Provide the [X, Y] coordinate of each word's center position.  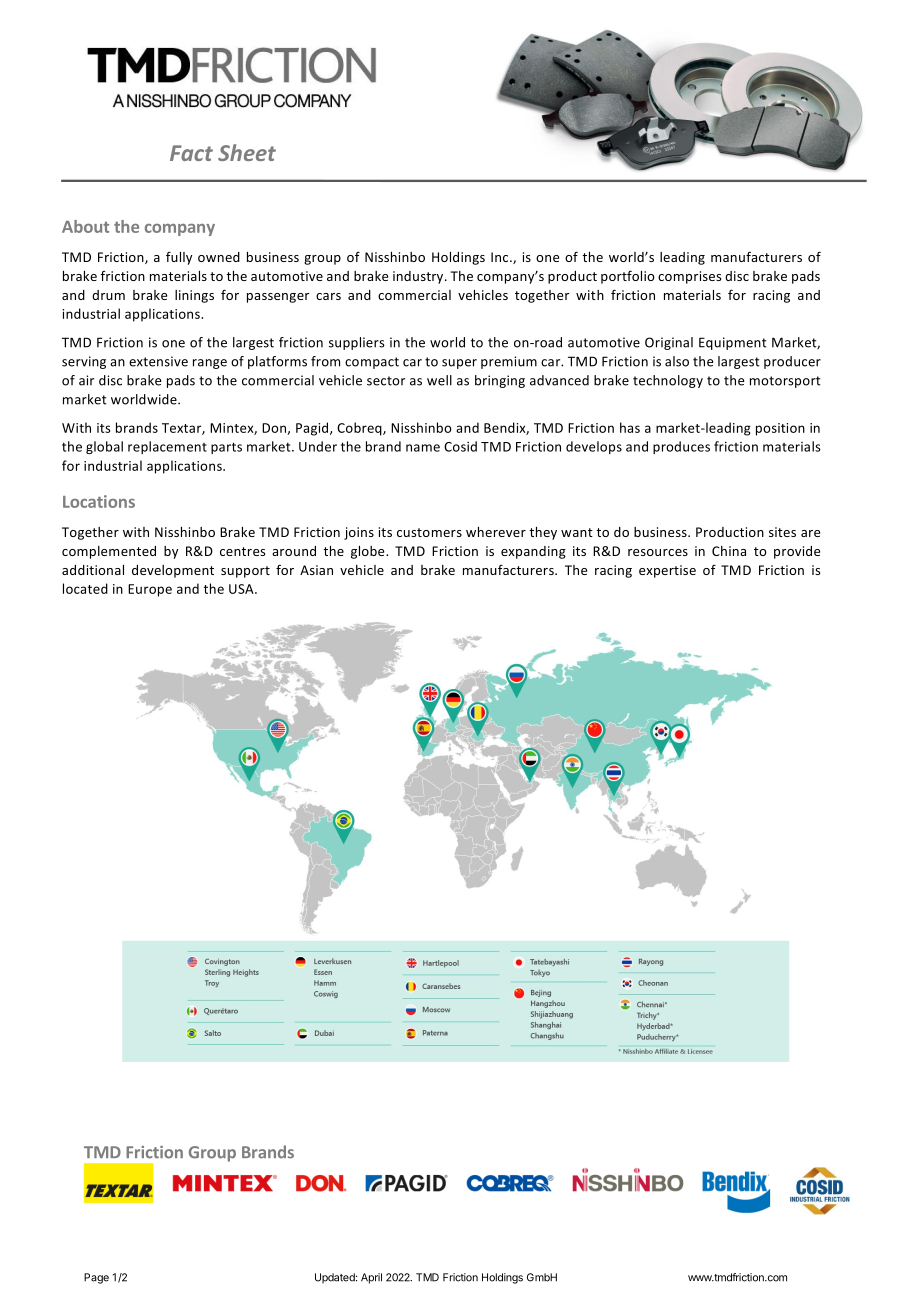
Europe [150, 590]
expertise [667, 571]
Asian [316, 570]
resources [658, 552]
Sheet [247, 152]
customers [429, 532]
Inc [501, 257]
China [729, 551]
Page [96, 1278]
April [371, 1278]
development [173, 571]
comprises [689, 277]
